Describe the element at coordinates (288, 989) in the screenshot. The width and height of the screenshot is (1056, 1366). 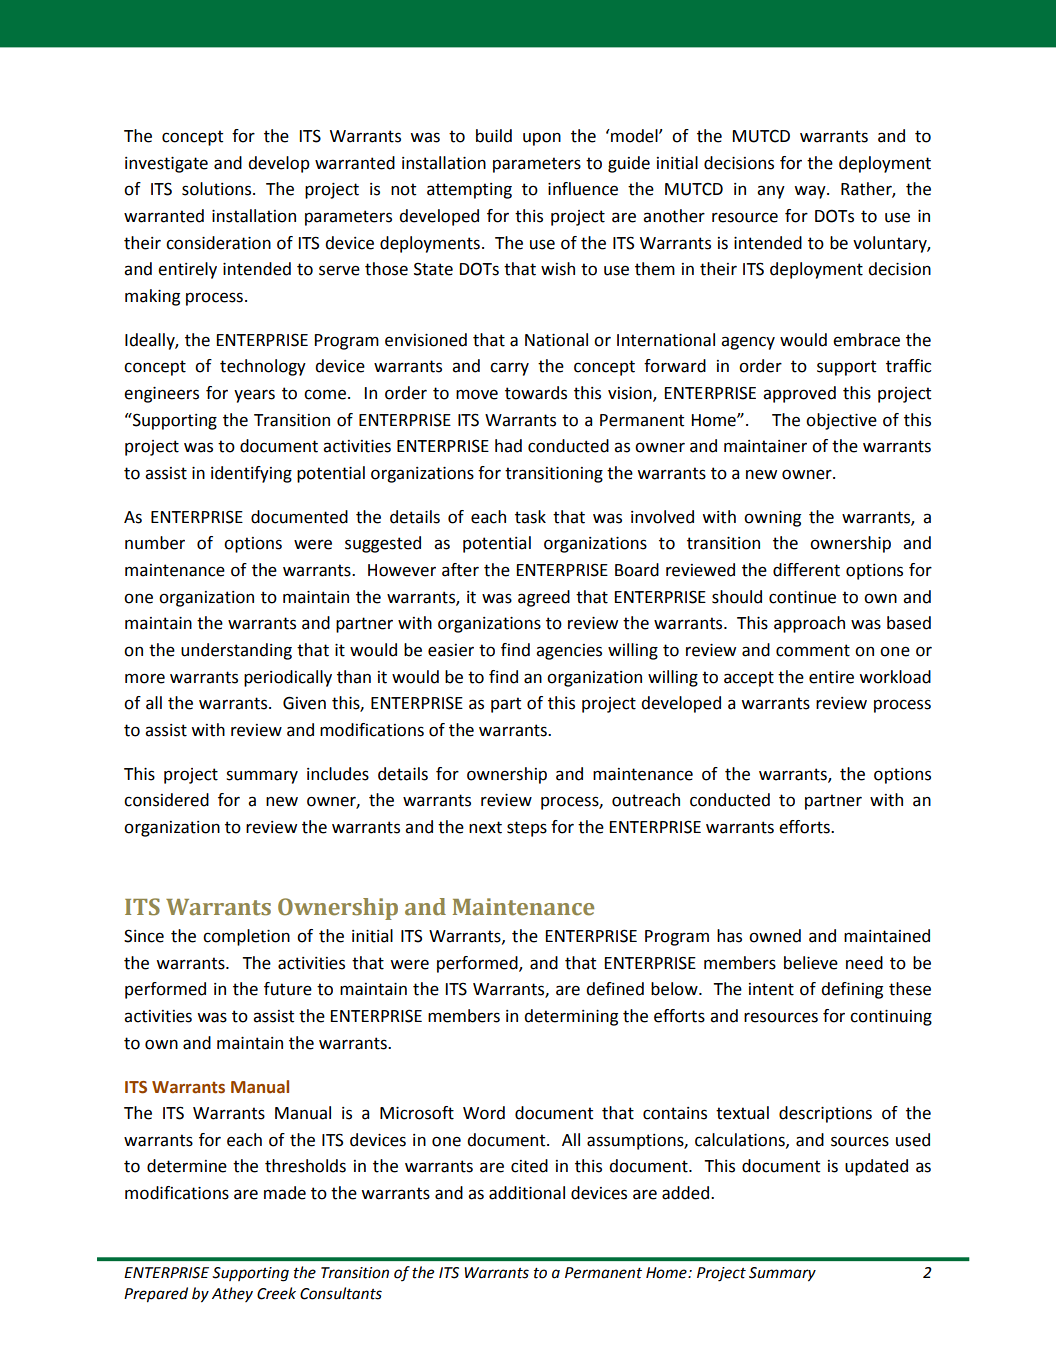
I see `future` at that location.
